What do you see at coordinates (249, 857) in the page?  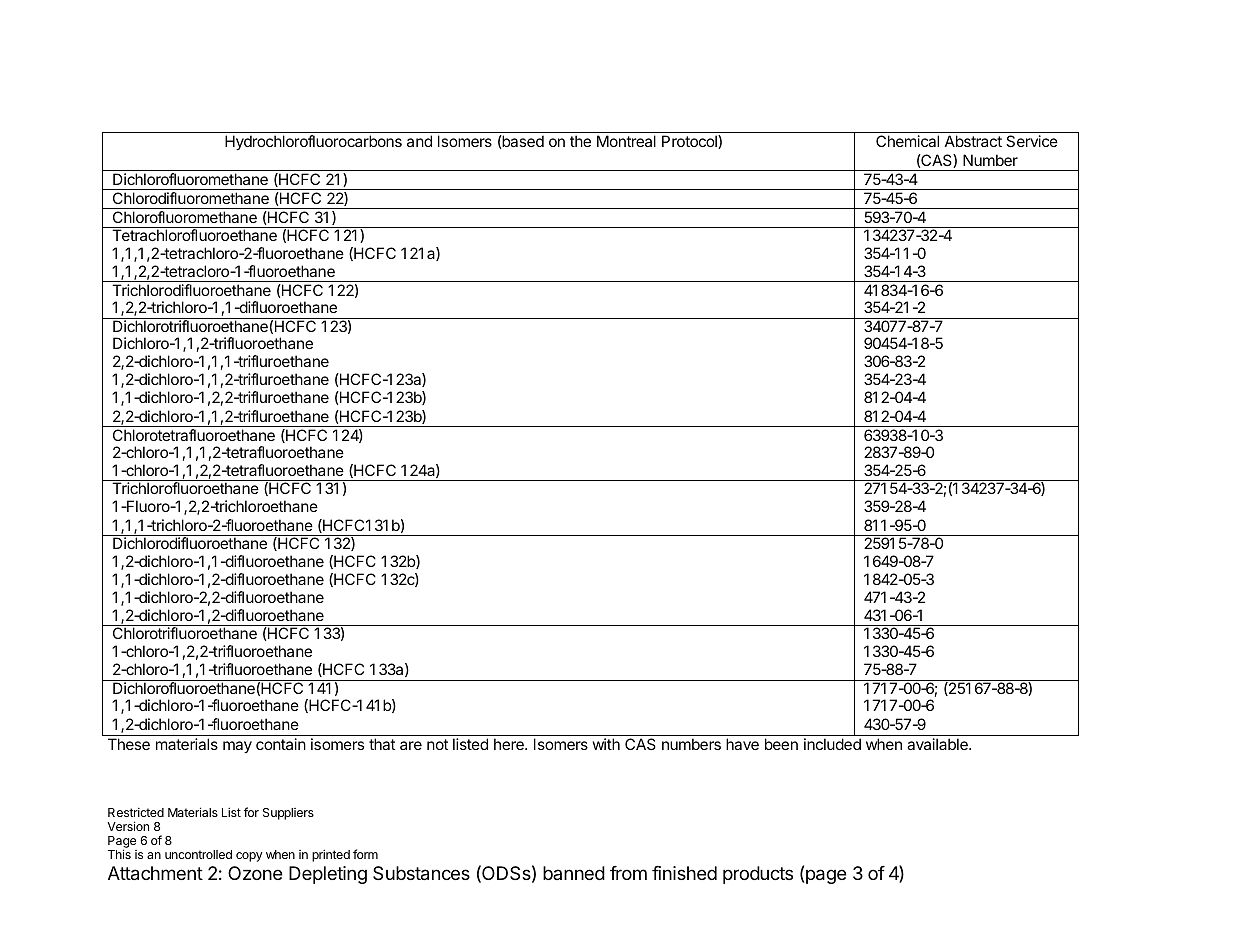 I see `copy` at bounding box center [249, 857].
